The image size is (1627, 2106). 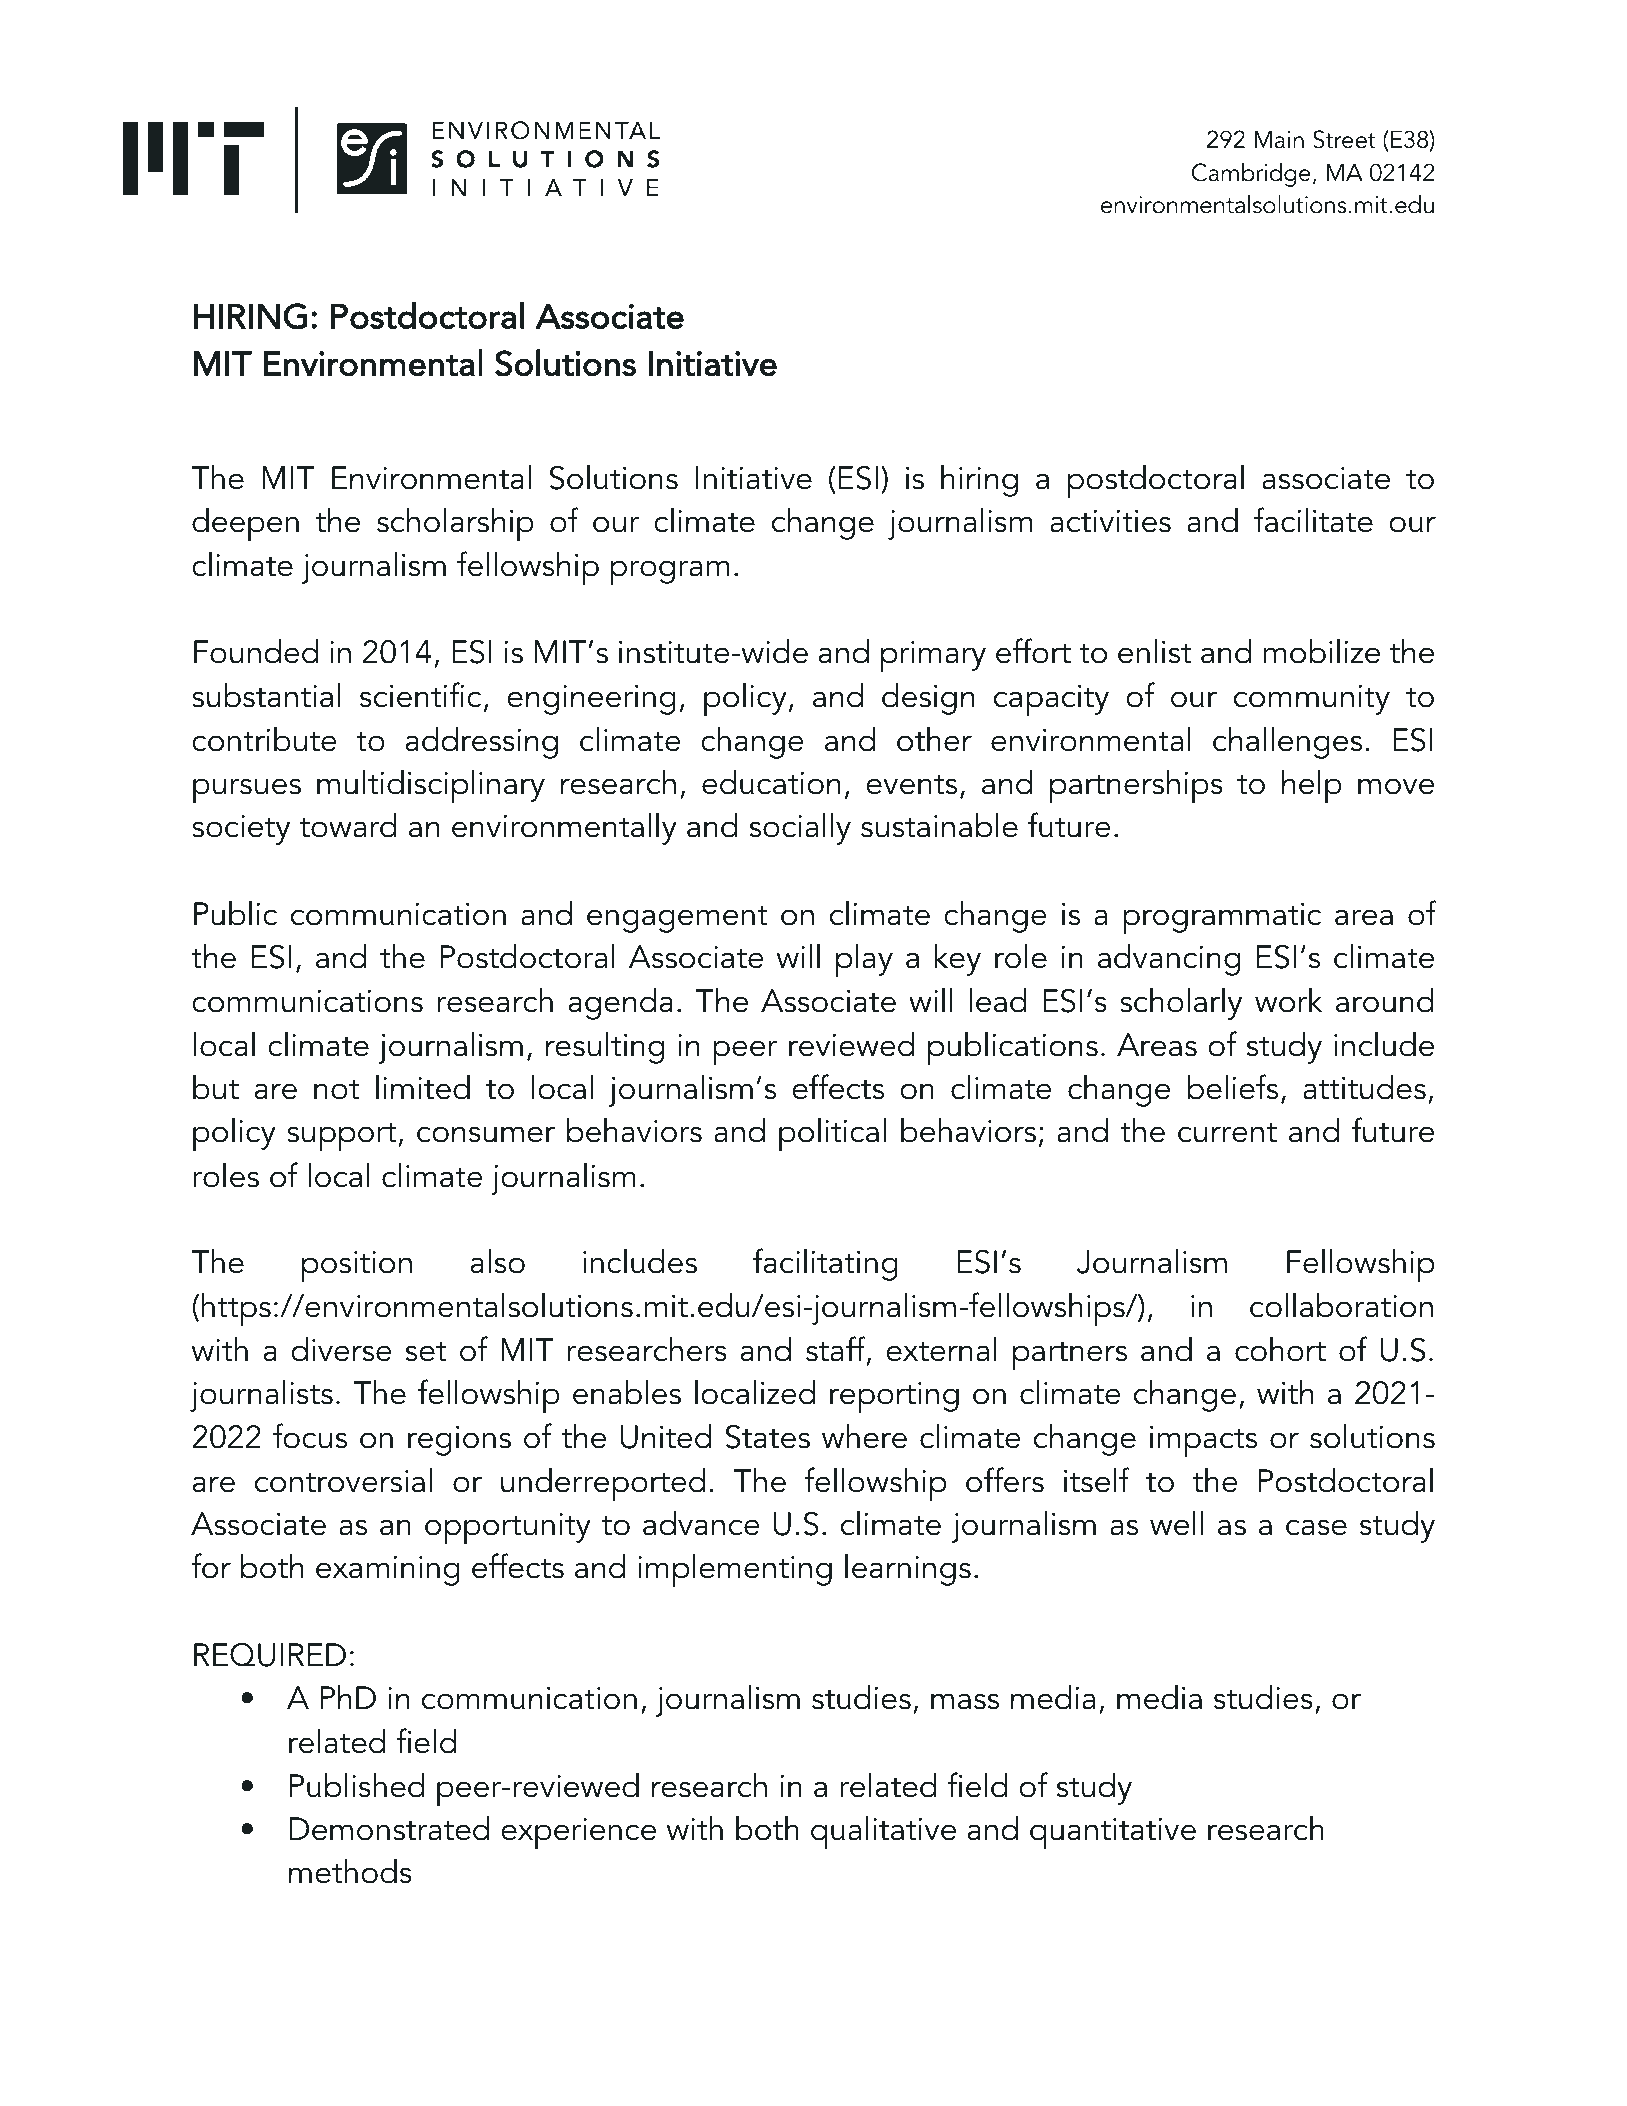 What do you see at coordinates (455, 524) in the screenshot?
I see `scholarship` at bounding box center [455, 524].
